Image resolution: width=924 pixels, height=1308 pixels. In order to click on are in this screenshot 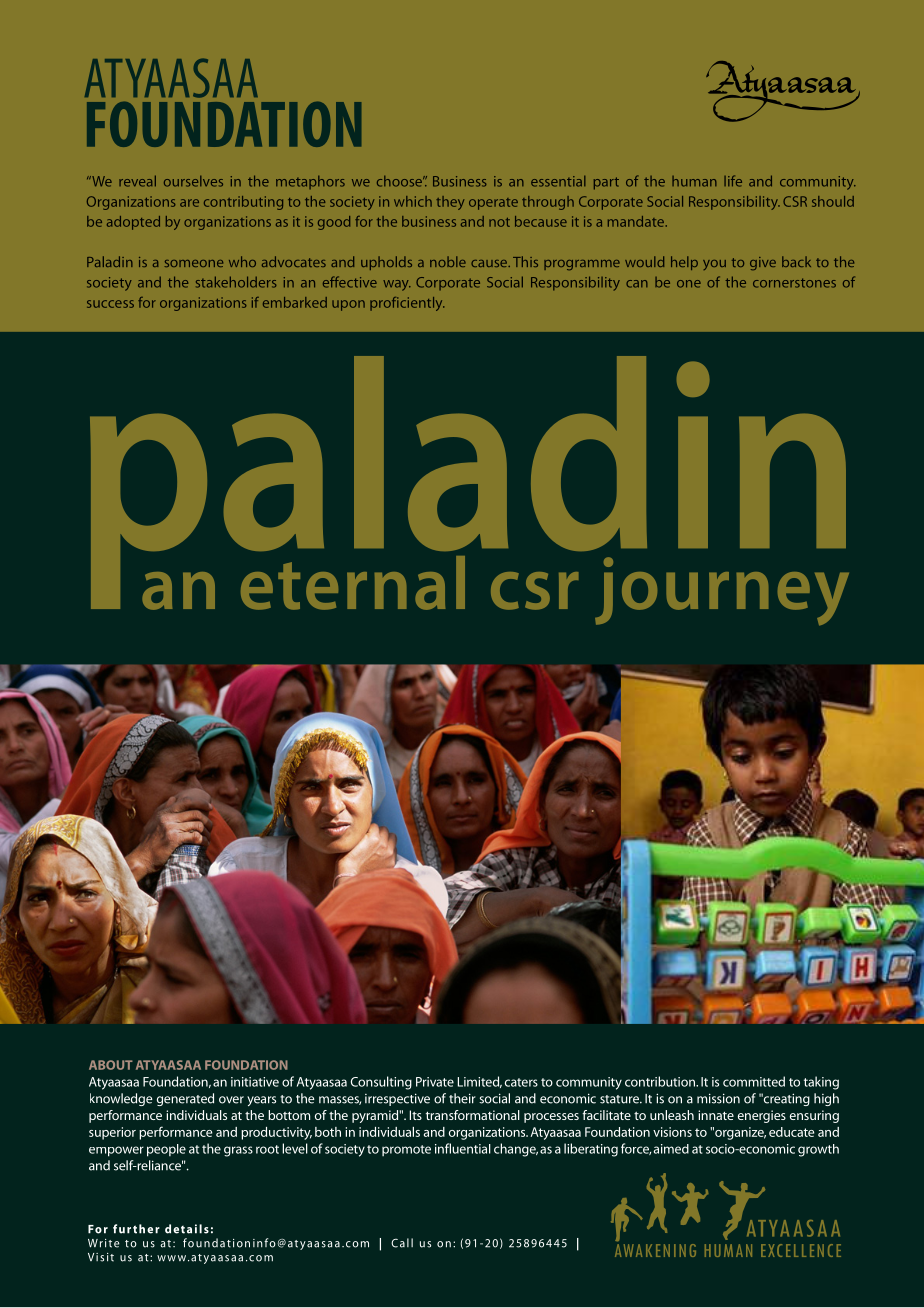, I will do `click(189, 203)`.
